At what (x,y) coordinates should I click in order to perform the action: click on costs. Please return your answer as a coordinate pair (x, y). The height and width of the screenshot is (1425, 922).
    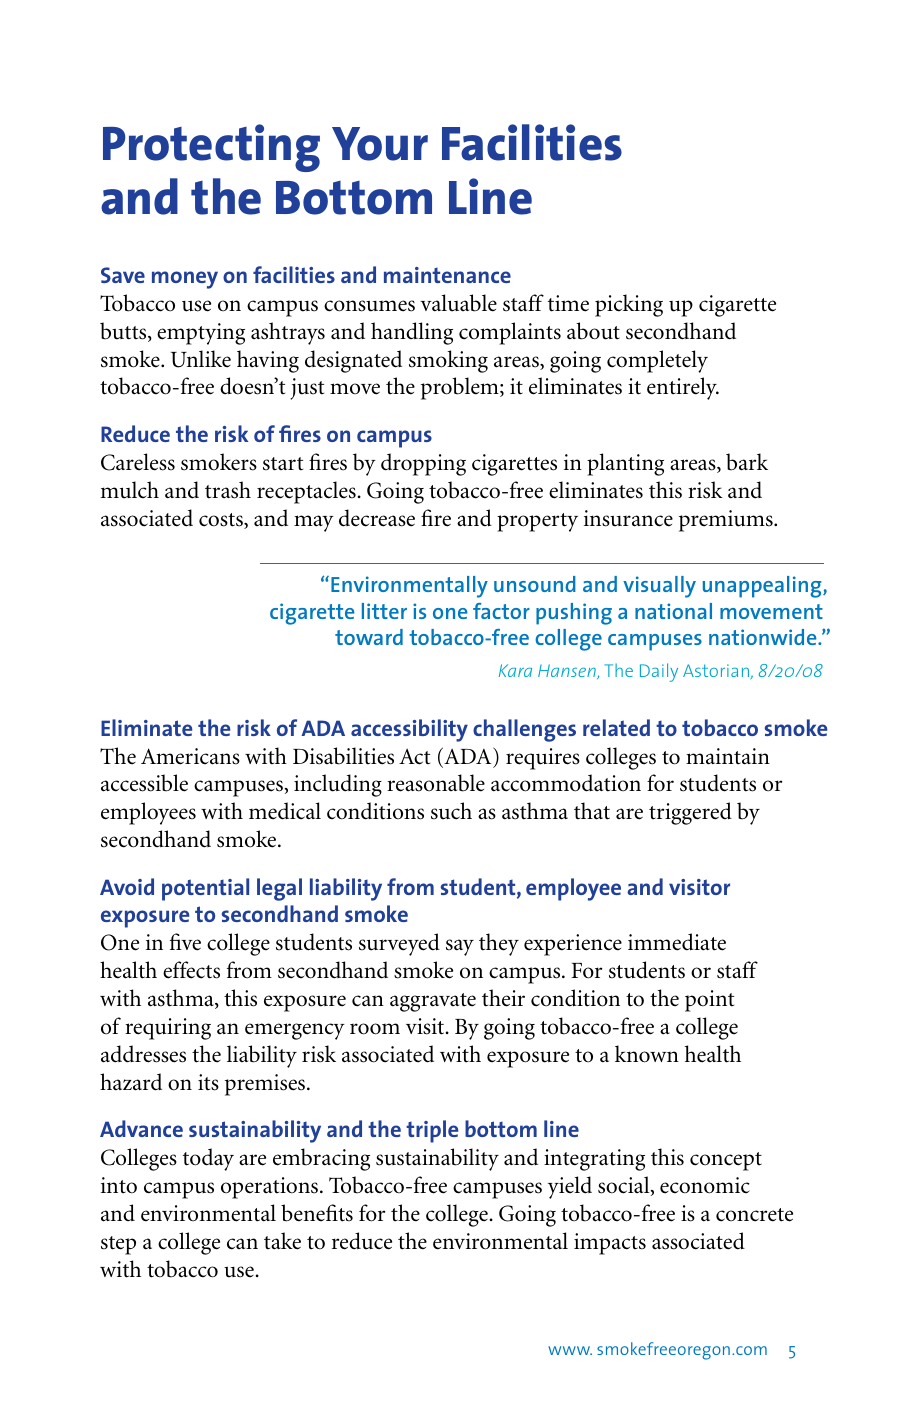
    Looking at the image, I should click on (222, 521).
